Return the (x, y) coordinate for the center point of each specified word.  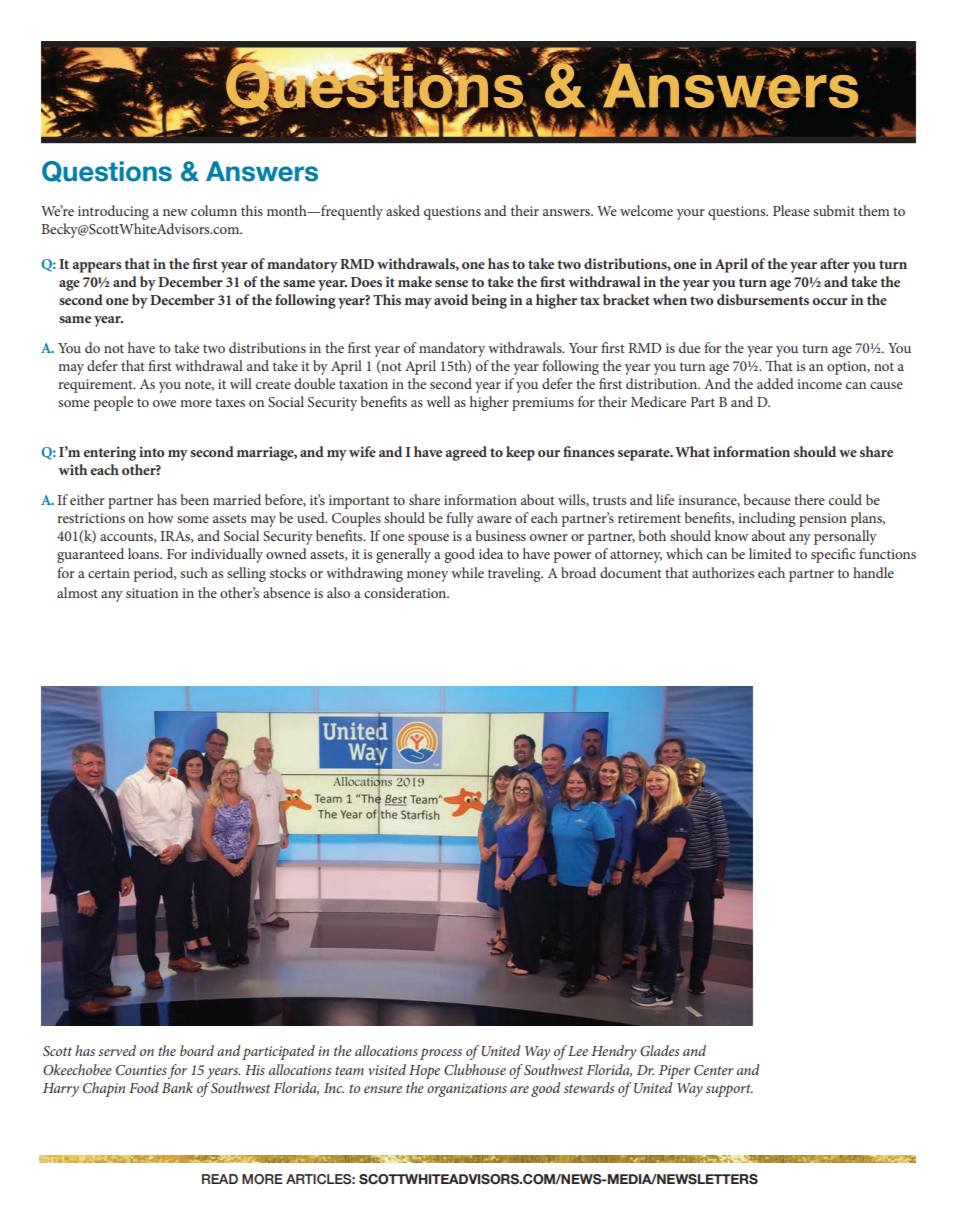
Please (791, 210)
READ (220, 1179)
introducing (113, 212)
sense (451, 283)
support (729, 1090)
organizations (467, 1090)
